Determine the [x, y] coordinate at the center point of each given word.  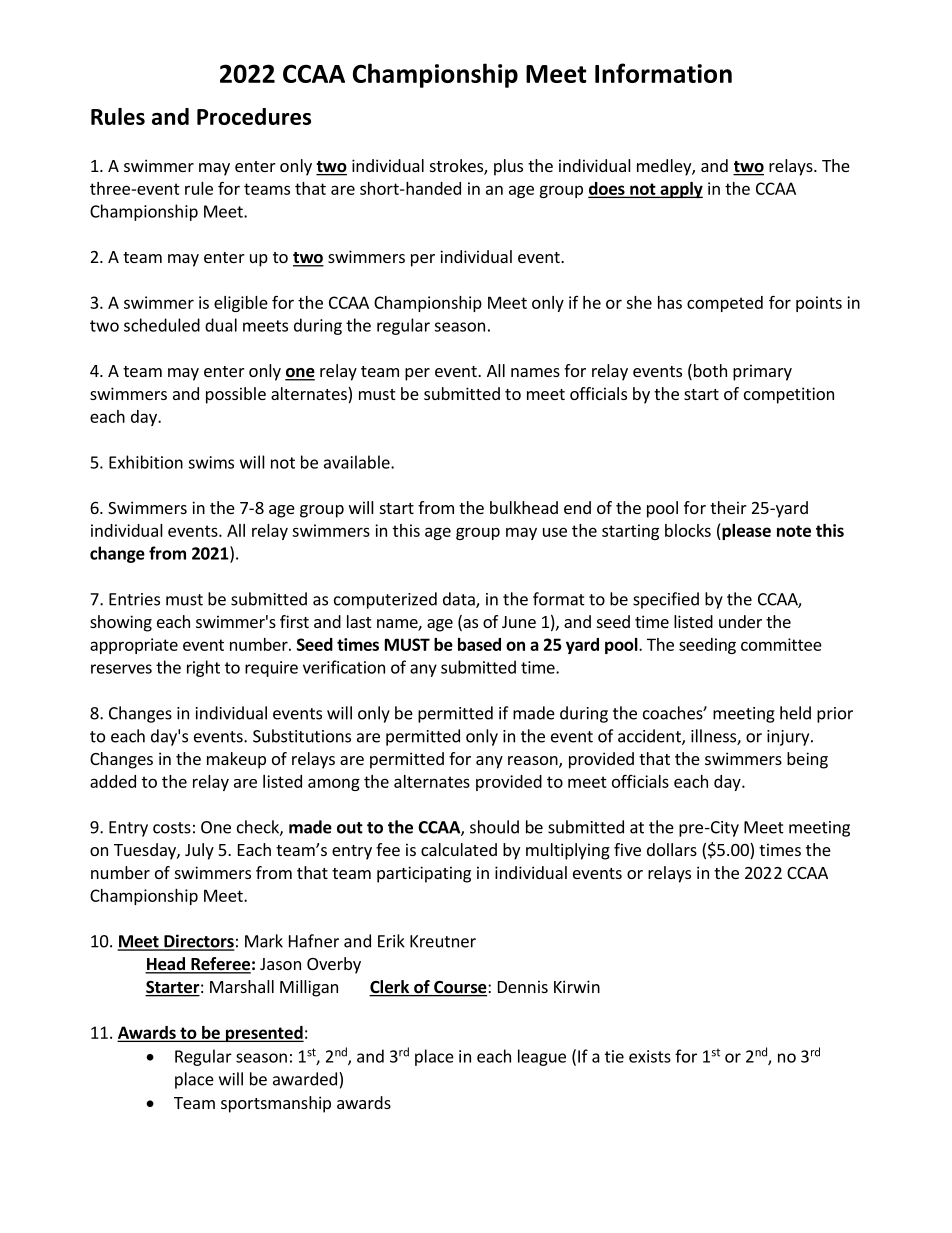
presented [263, 1034]
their [728, 507]
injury [789, 738]
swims [211, 462]
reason [534, 762]
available [358, 462]
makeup [236, 760]
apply [680, 190]
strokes [457, 167]
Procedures [254, 116]
